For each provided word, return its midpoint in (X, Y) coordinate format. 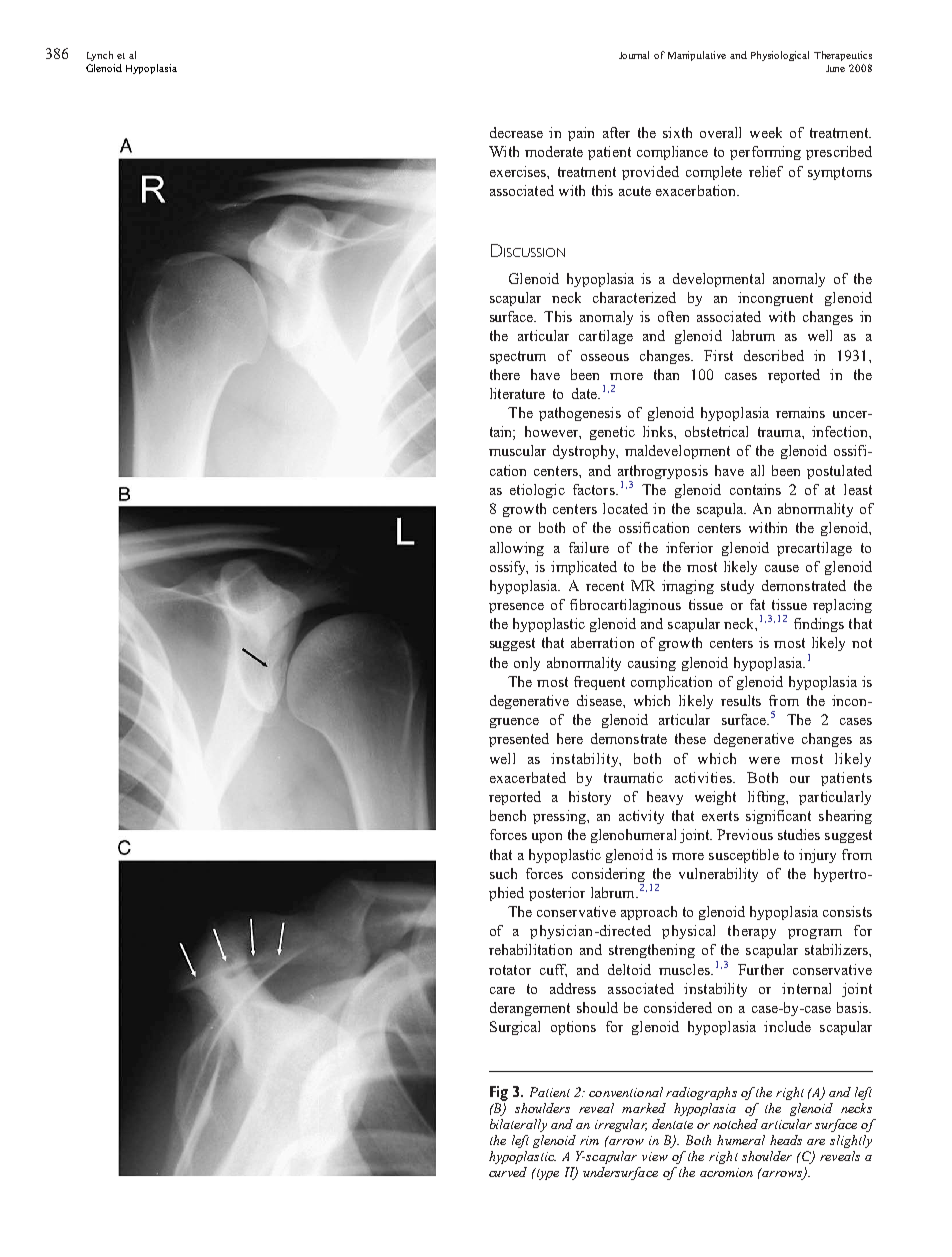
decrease (516, 132)
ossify (509, 568)
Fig (499, 1093)
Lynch (100, 56)
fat (757, 604)
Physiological (780, 56)
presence (516, 608)
